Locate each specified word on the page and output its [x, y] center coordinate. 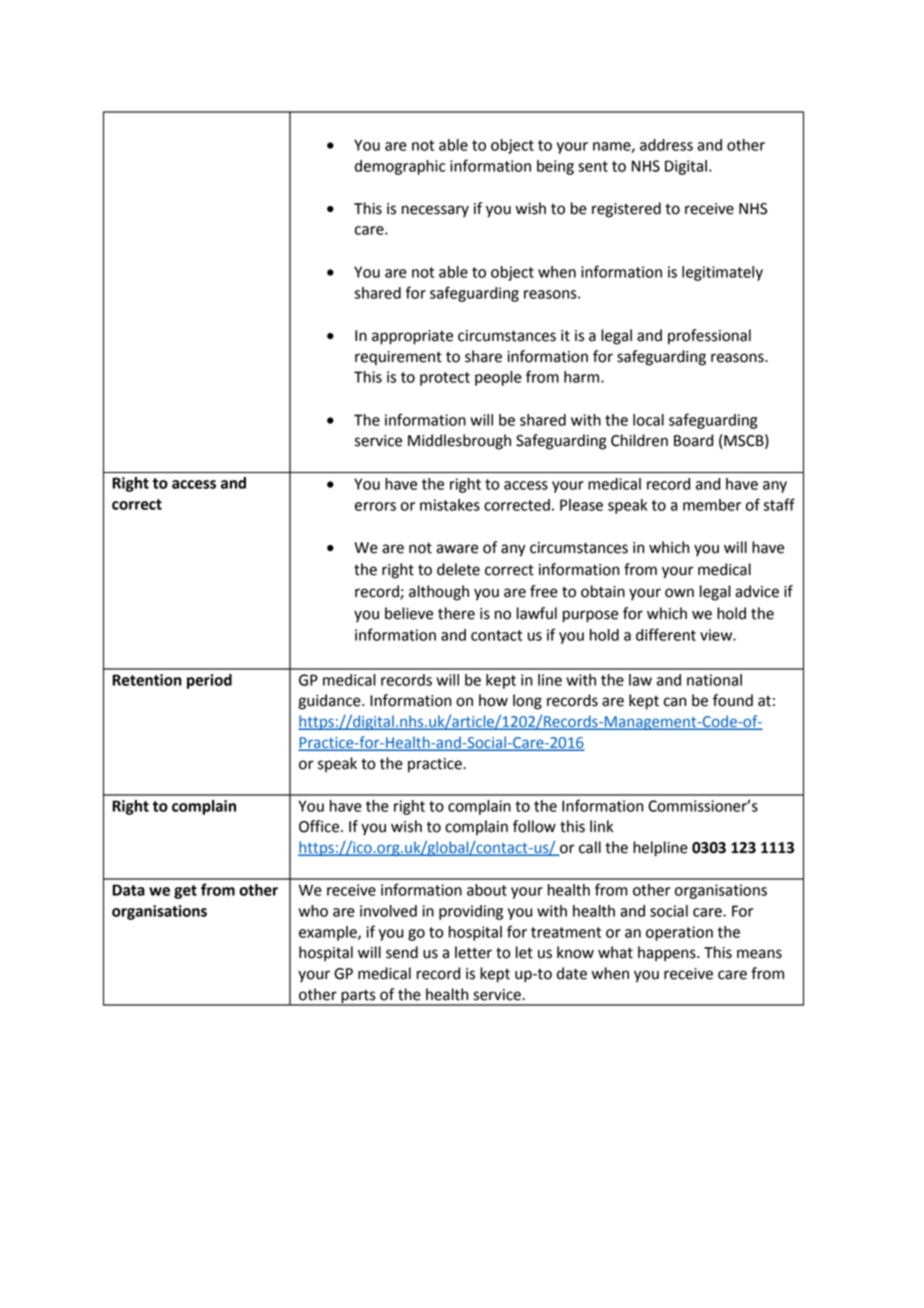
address [666, 145]
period [209, 681]
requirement [398, 358]
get [185, 892]
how [493, 700]
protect [445, 379]
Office [320, 826]
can [675, 702]
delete [458, 569]
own [679, 593]
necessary [435, 211]
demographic [400, 167]
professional [709, 337]
